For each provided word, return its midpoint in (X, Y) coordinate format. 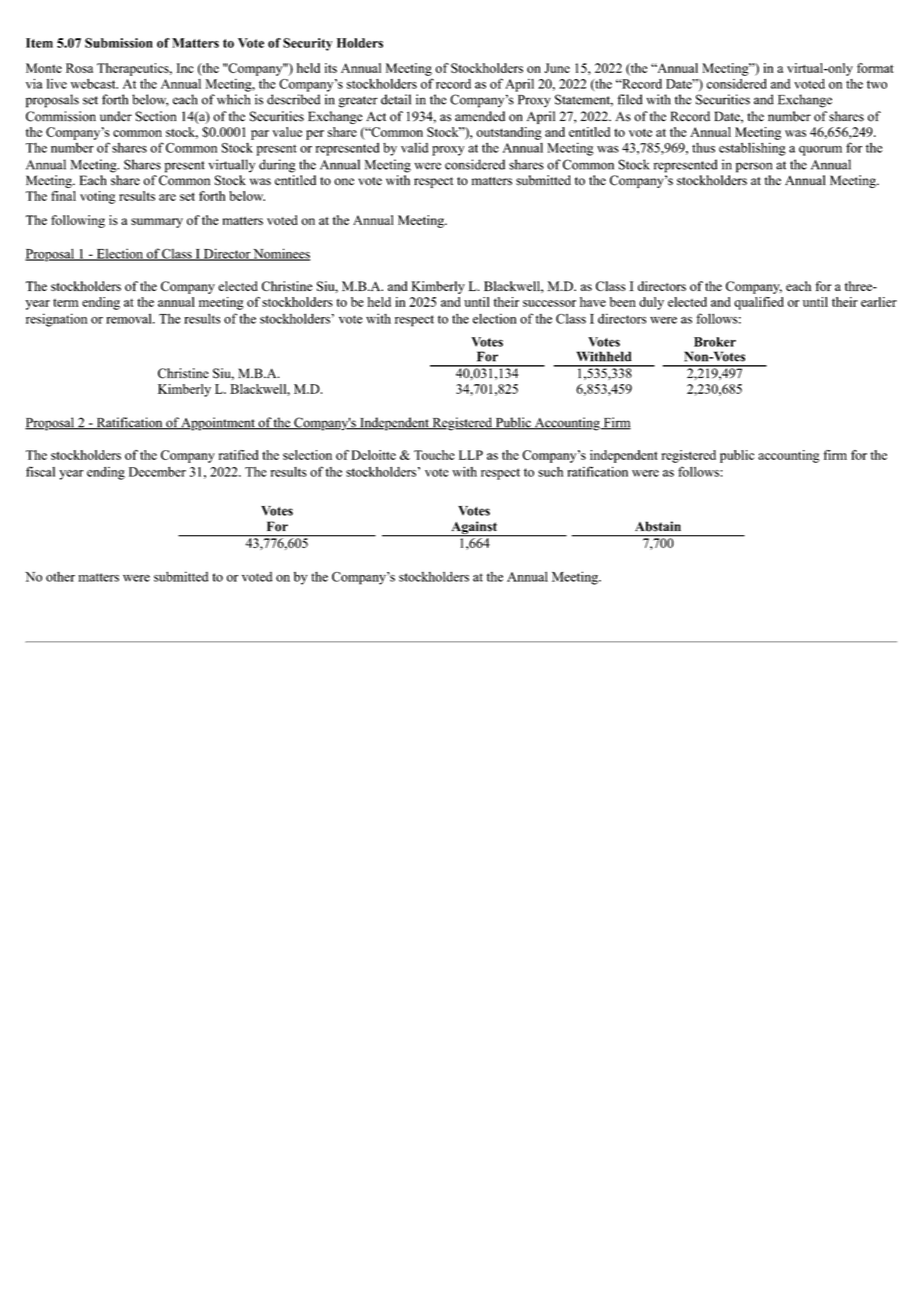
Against (474, 528)
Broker (715, 342)
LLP (471, 455)
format (875, 68)
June (557, 68)
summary (157, 223)
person (754, 167)
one (344, 181)
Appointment (218, 424)
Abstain (658, 526)
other (60, 577)
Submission (119, 43)
